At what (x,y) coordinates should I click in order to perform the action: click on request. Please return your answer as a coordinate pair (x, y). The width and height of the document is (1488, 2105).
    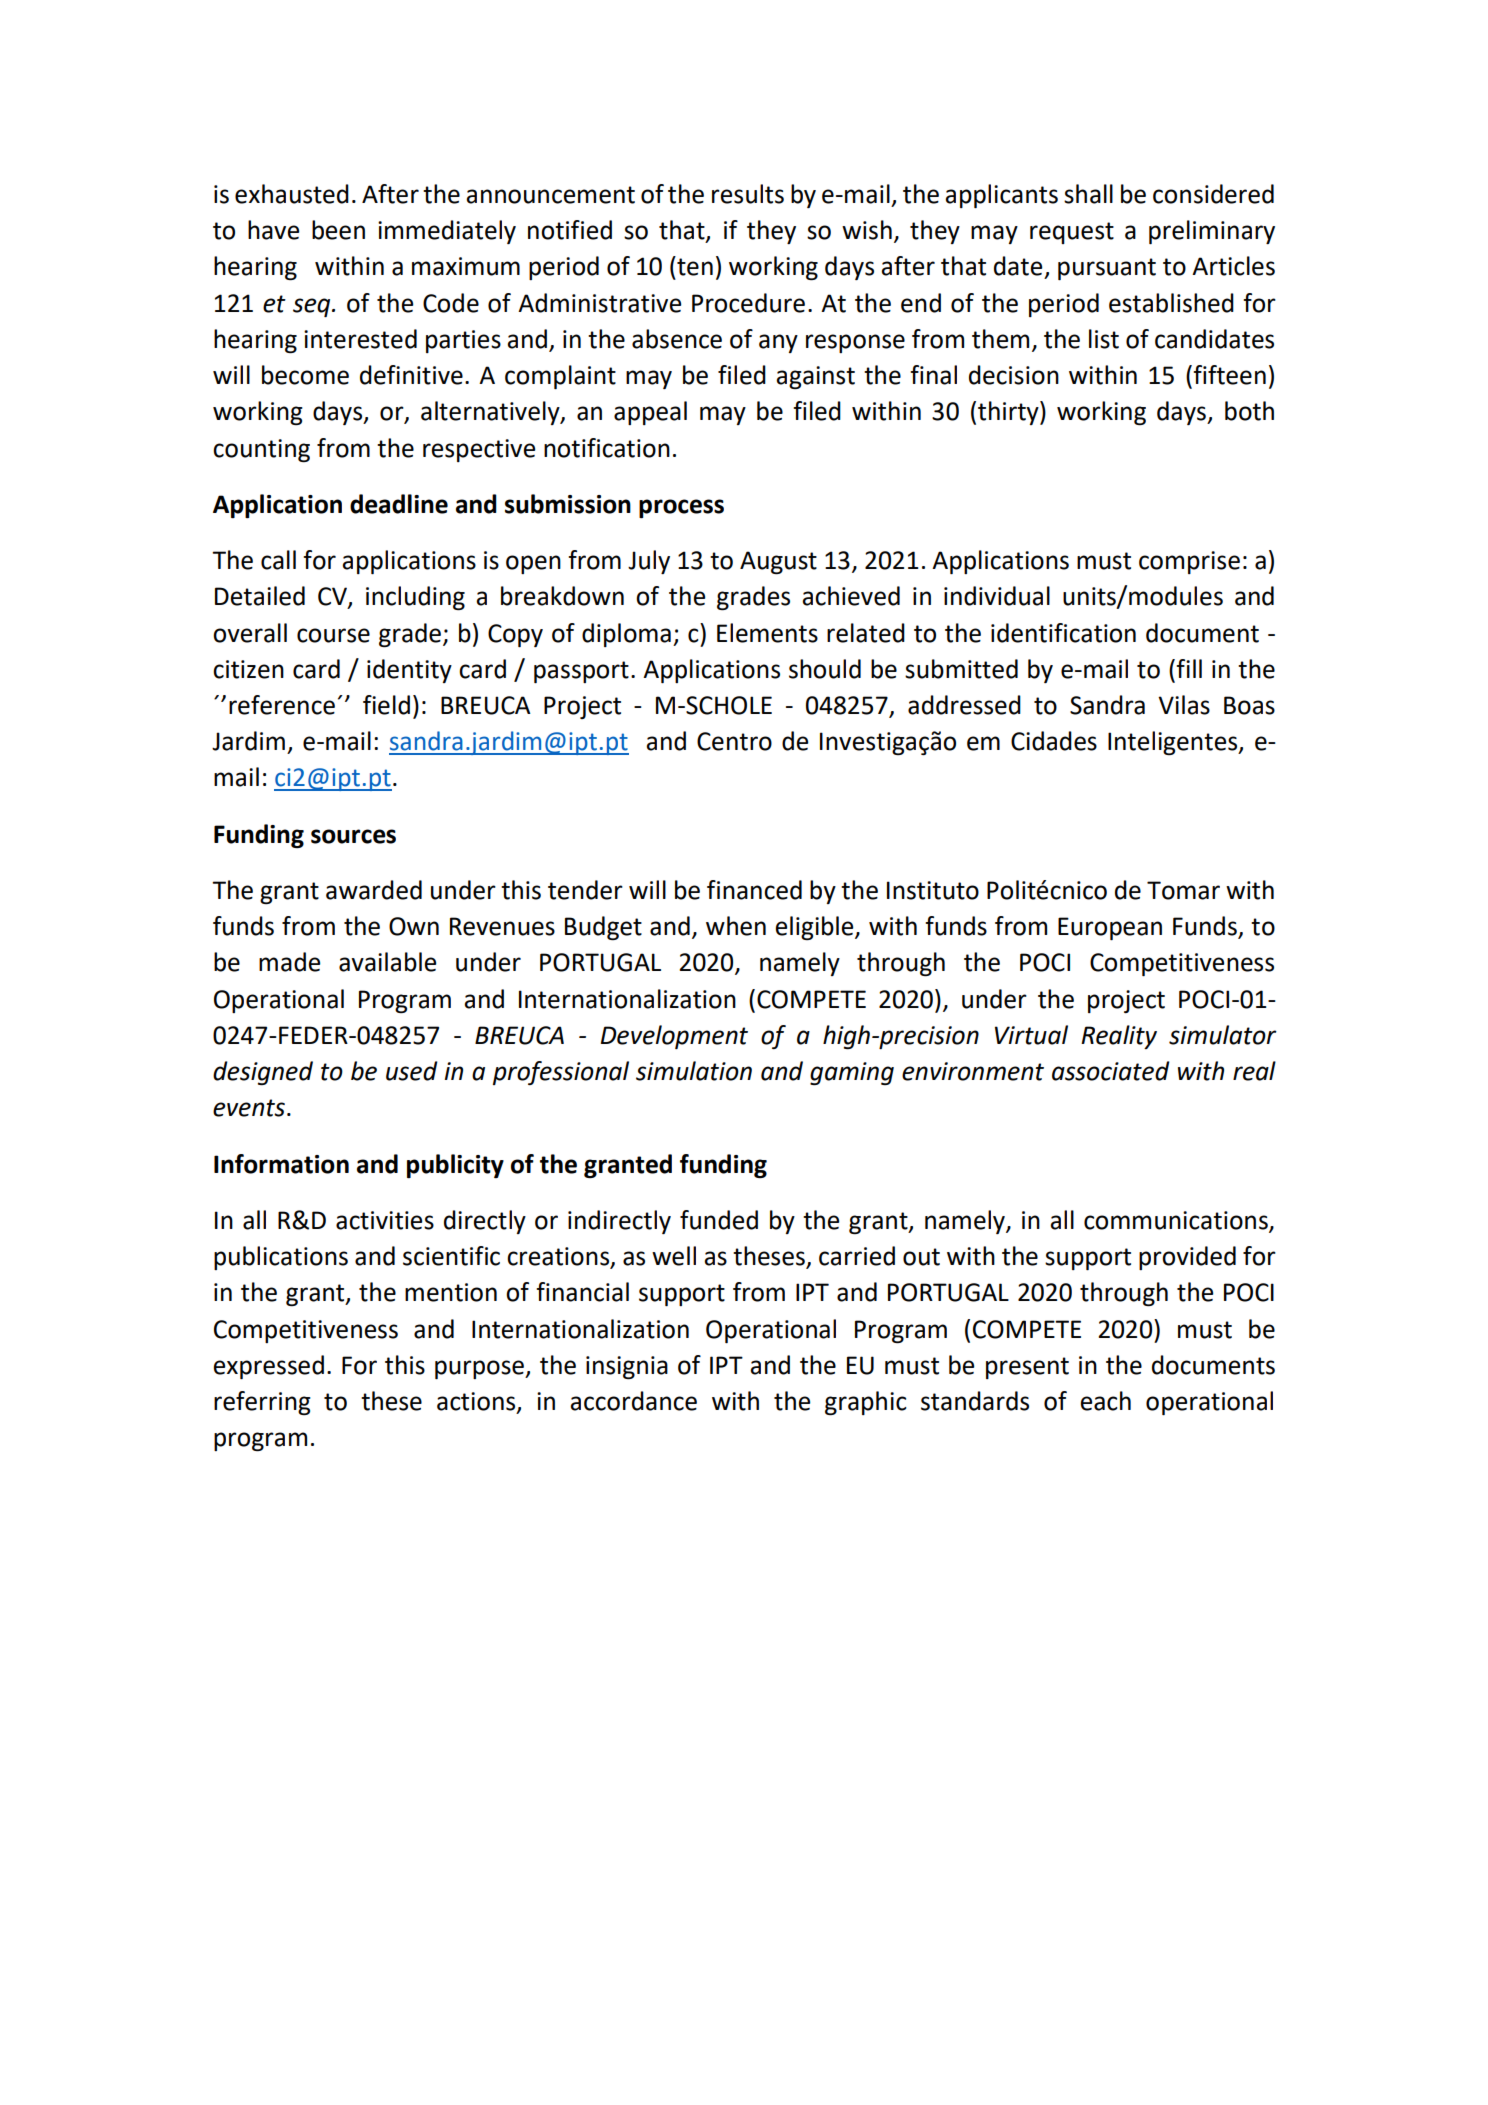
    Looking at the image, I should click on (1072, 233).
